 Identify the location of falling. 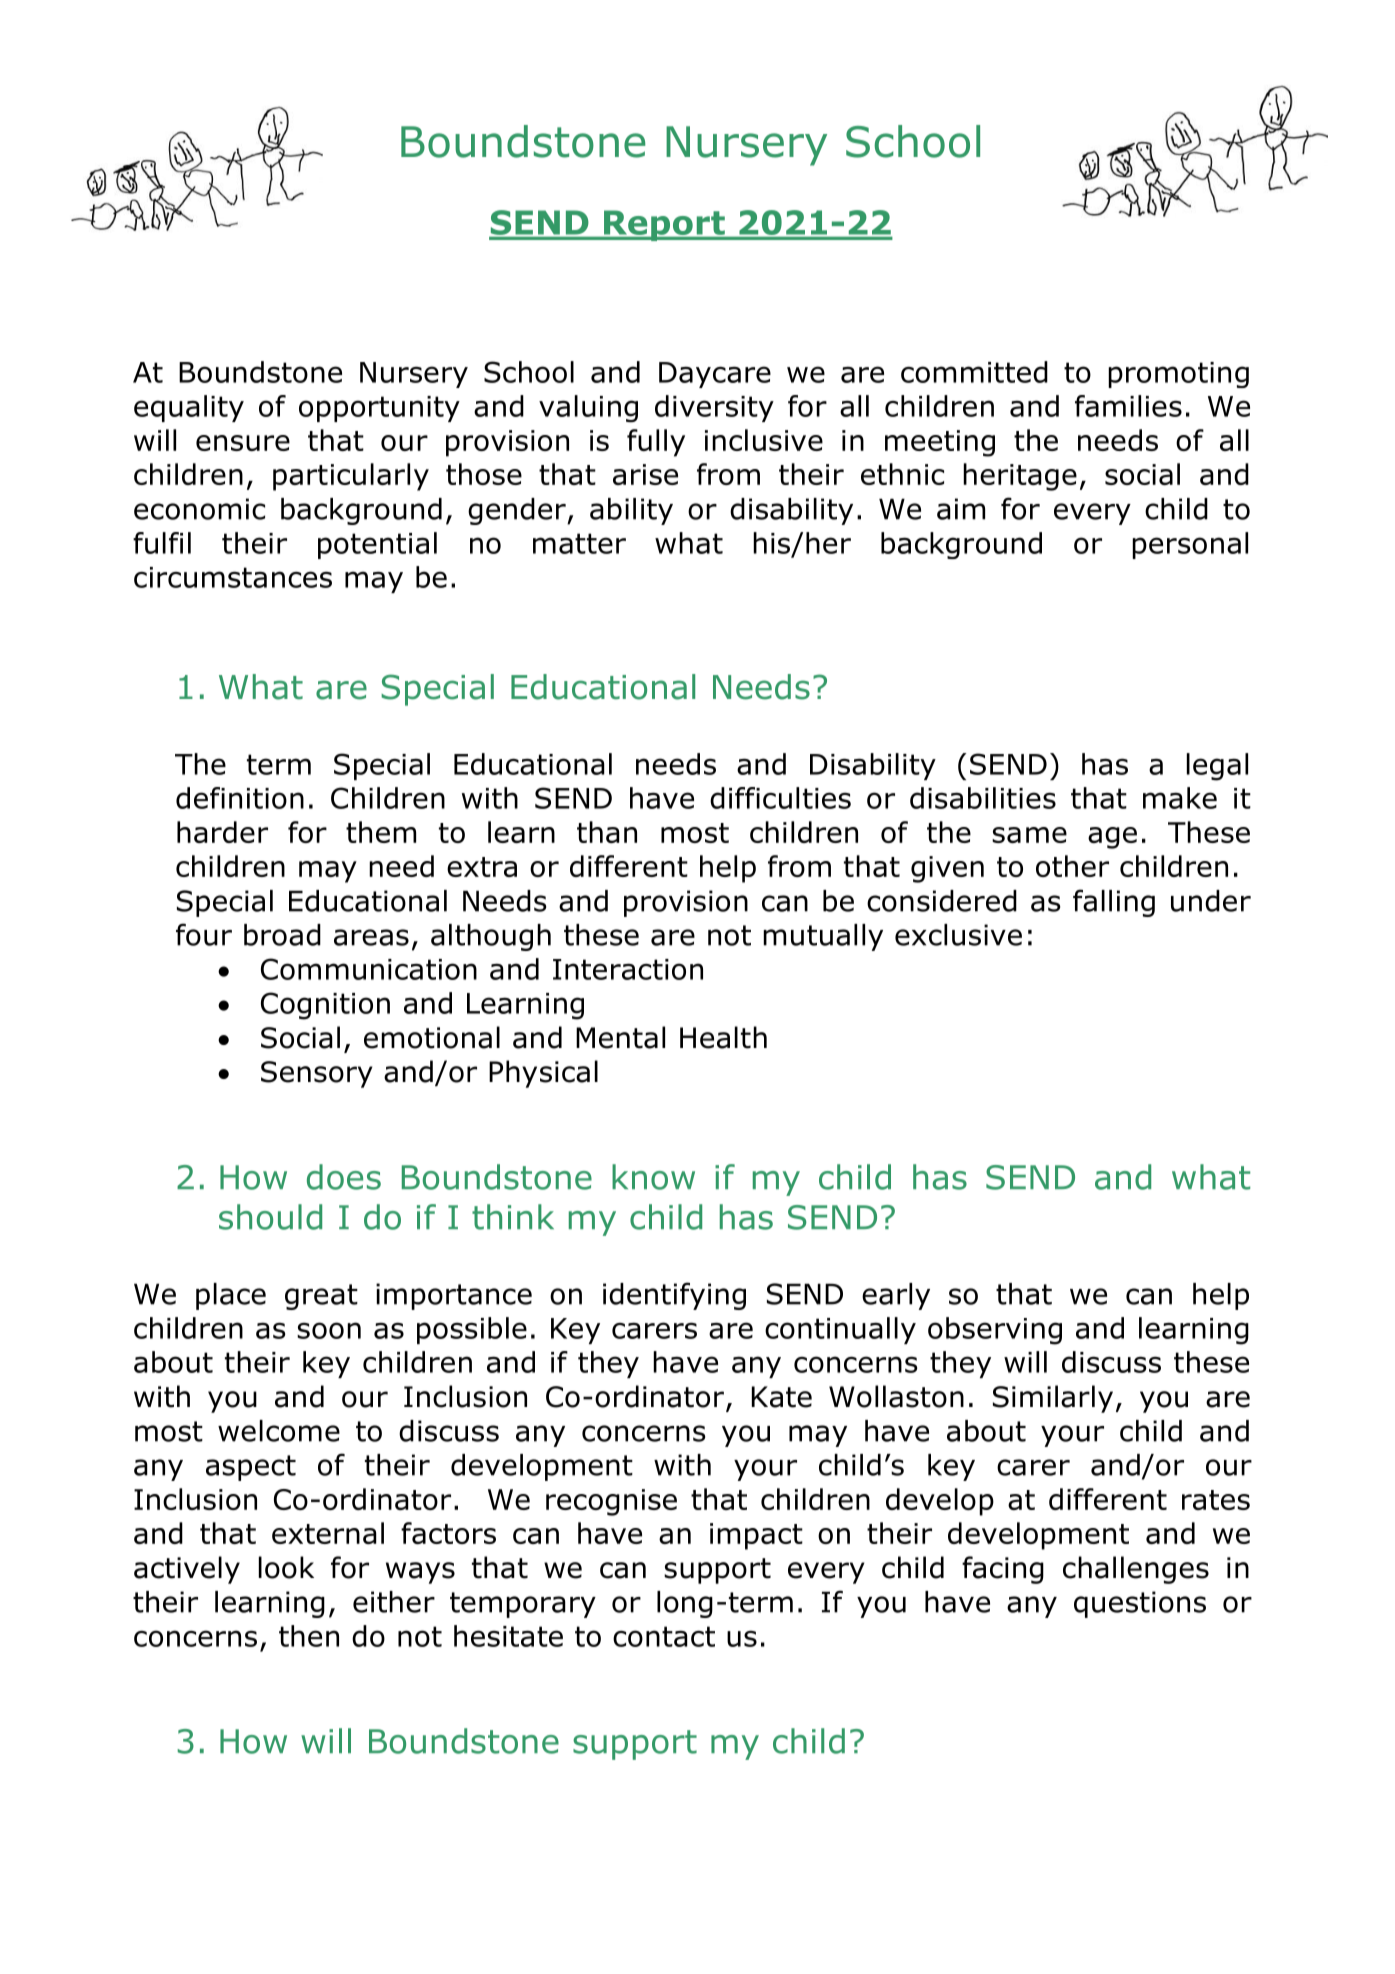
(1114, 903).
